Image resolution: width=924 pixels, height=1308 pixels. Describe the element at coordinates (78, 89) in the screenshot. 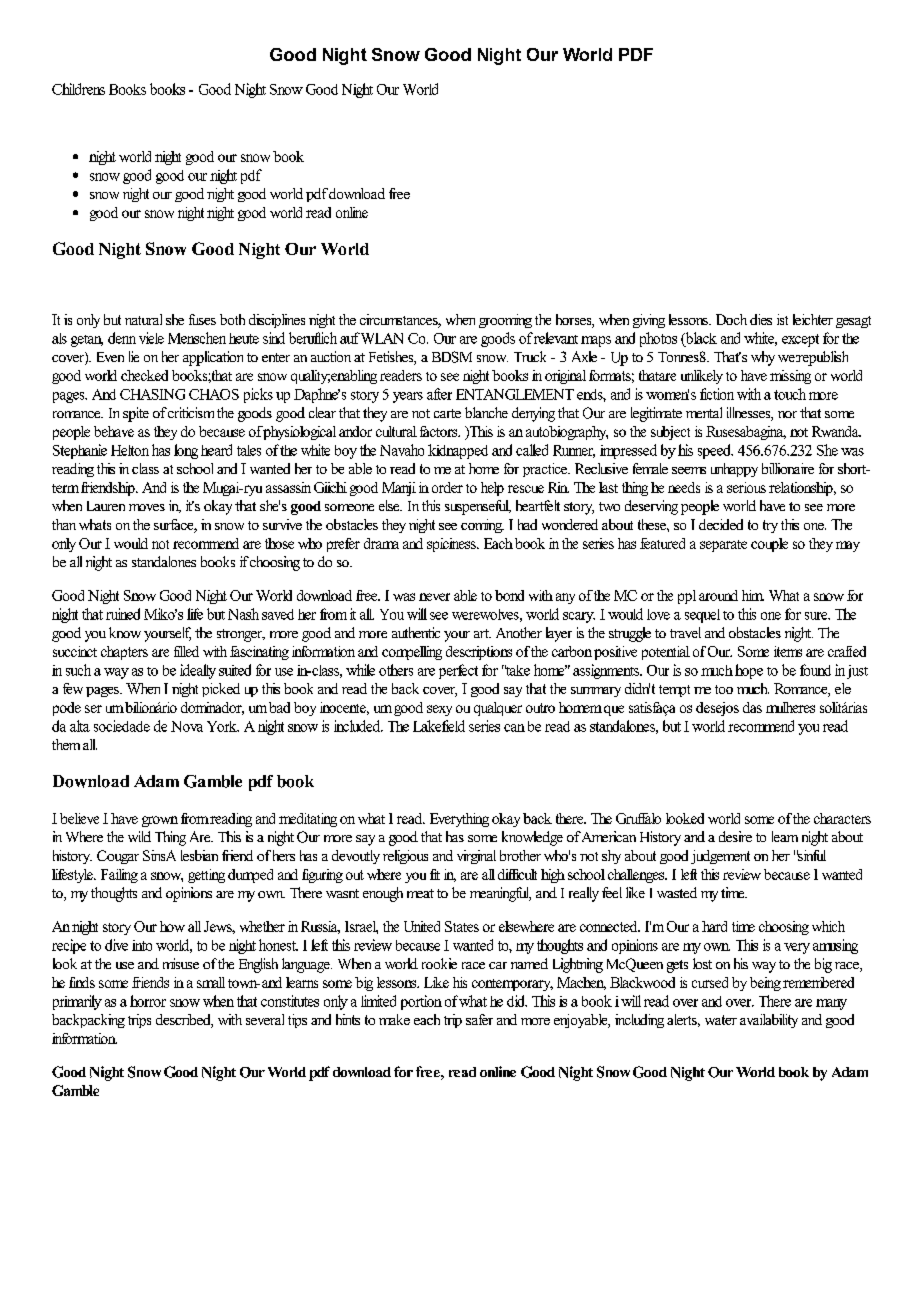

I see `Childrens` at that location.
